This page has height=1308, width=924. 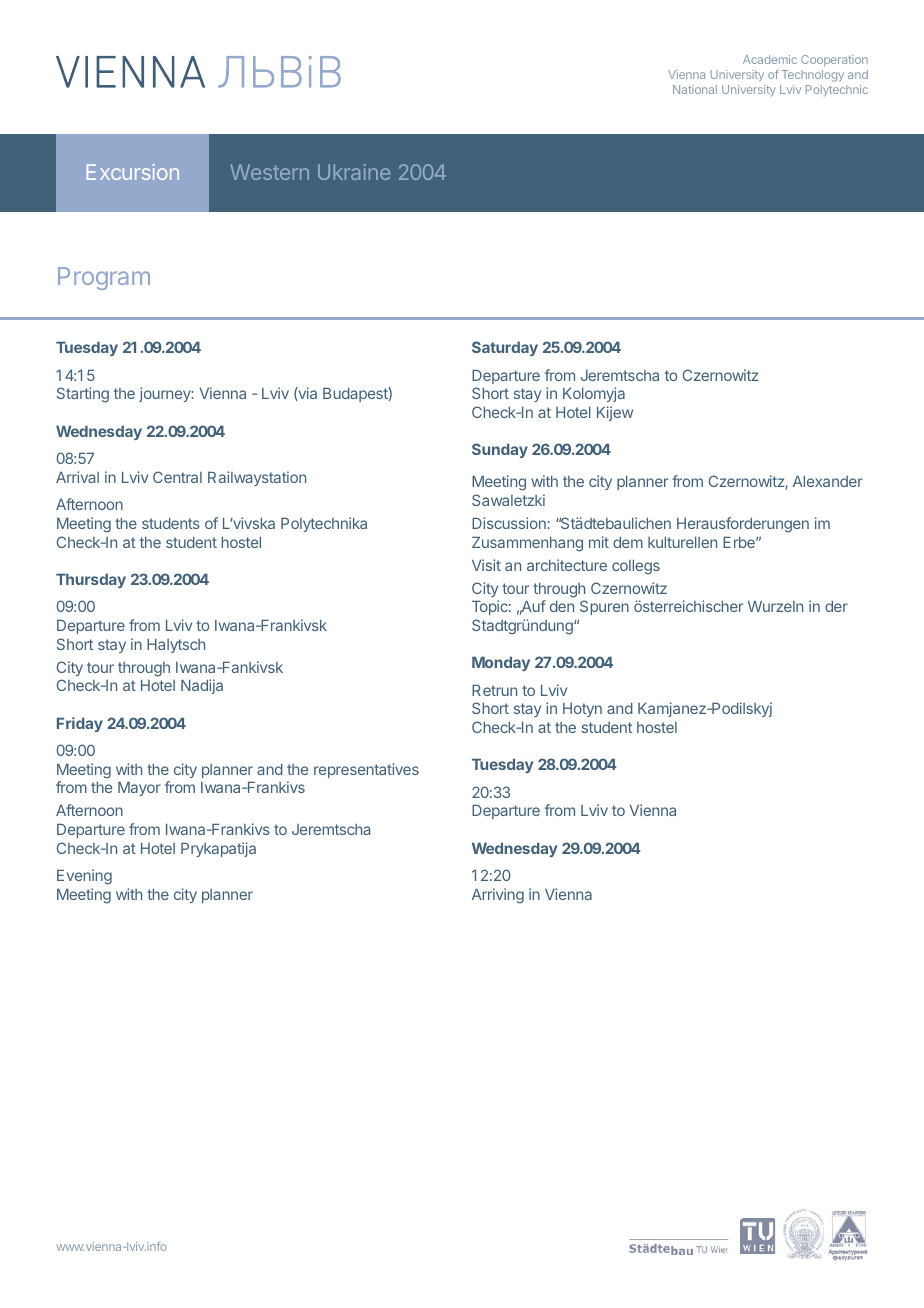 I want to click on representatives, so click(x=366, y=770).
